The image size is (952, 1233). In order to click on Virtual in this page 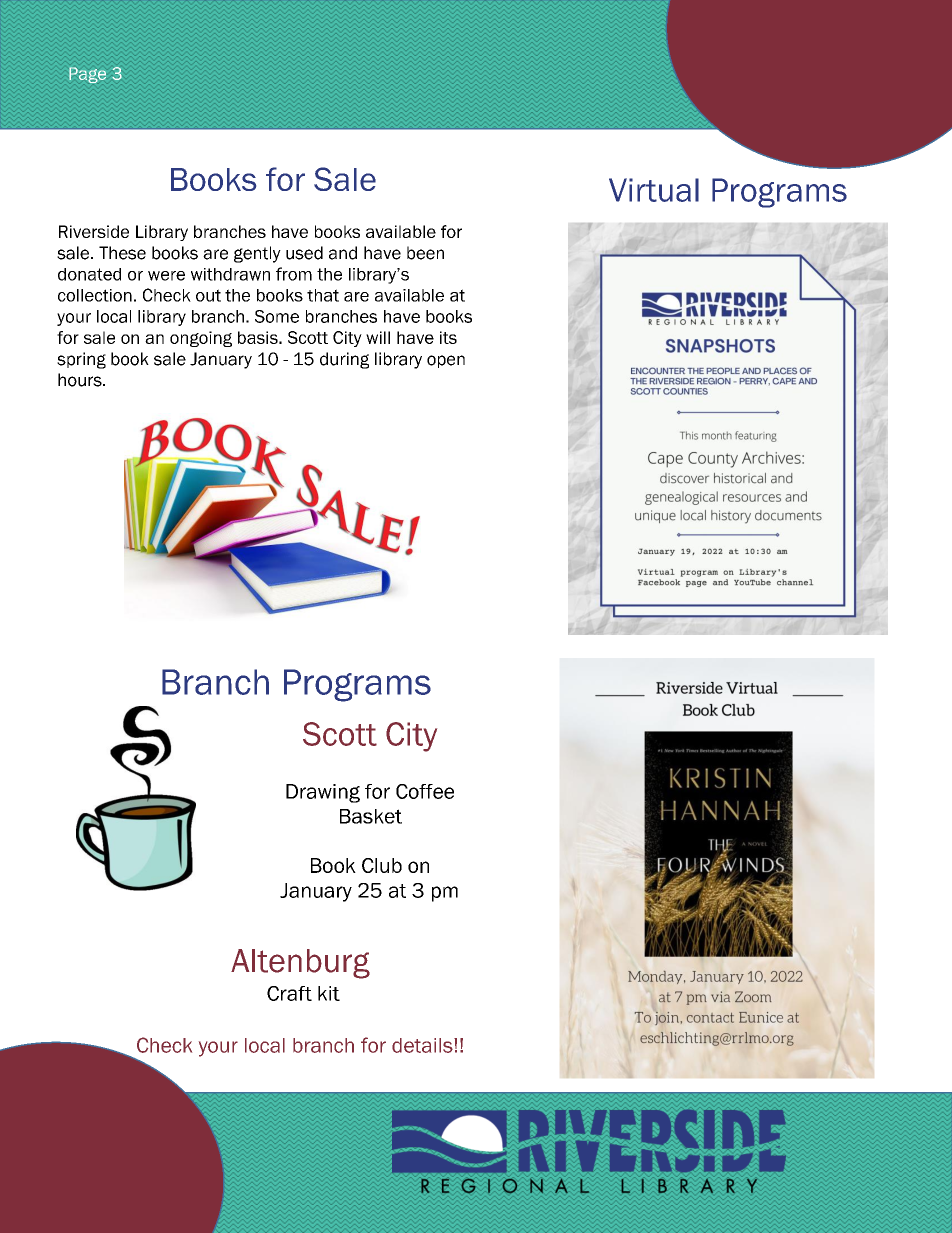, I will do `click(654, 190)`.
